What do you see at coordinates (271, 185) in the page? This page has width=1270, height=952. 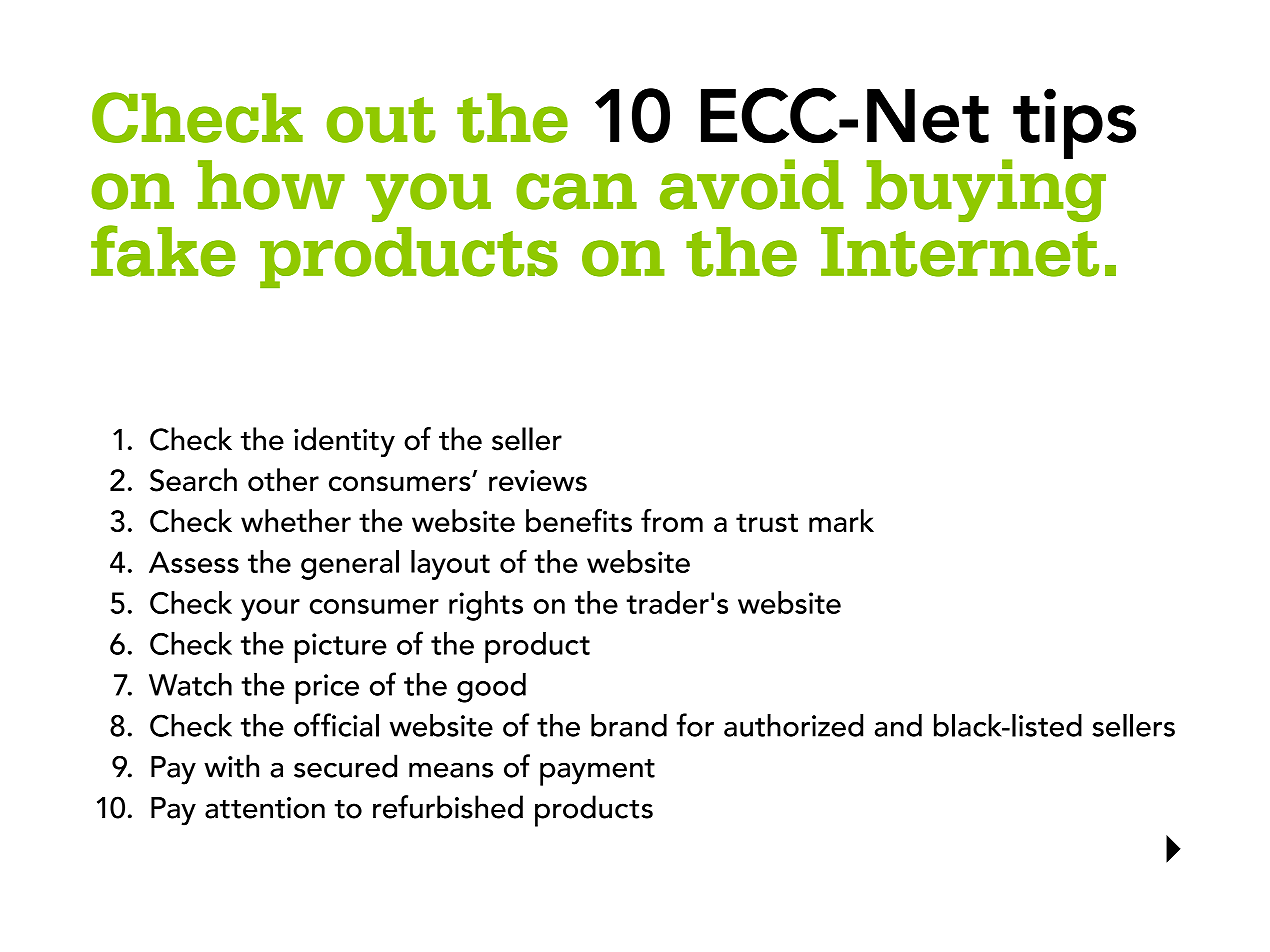 I see `how` at bounding box center [271, 185].
